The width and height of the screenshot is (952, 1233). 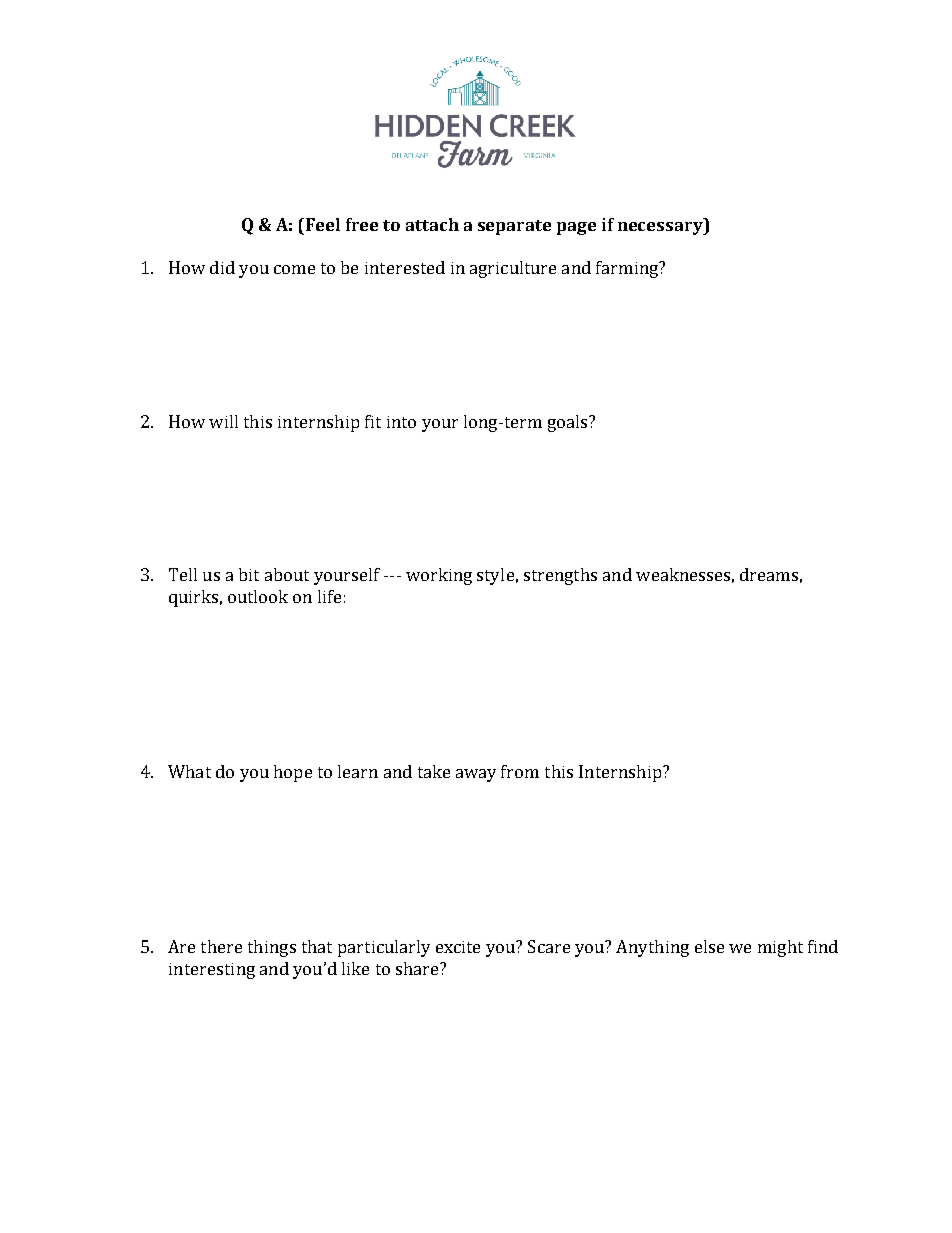 I want to click on might, so click(x=780, y=948).
